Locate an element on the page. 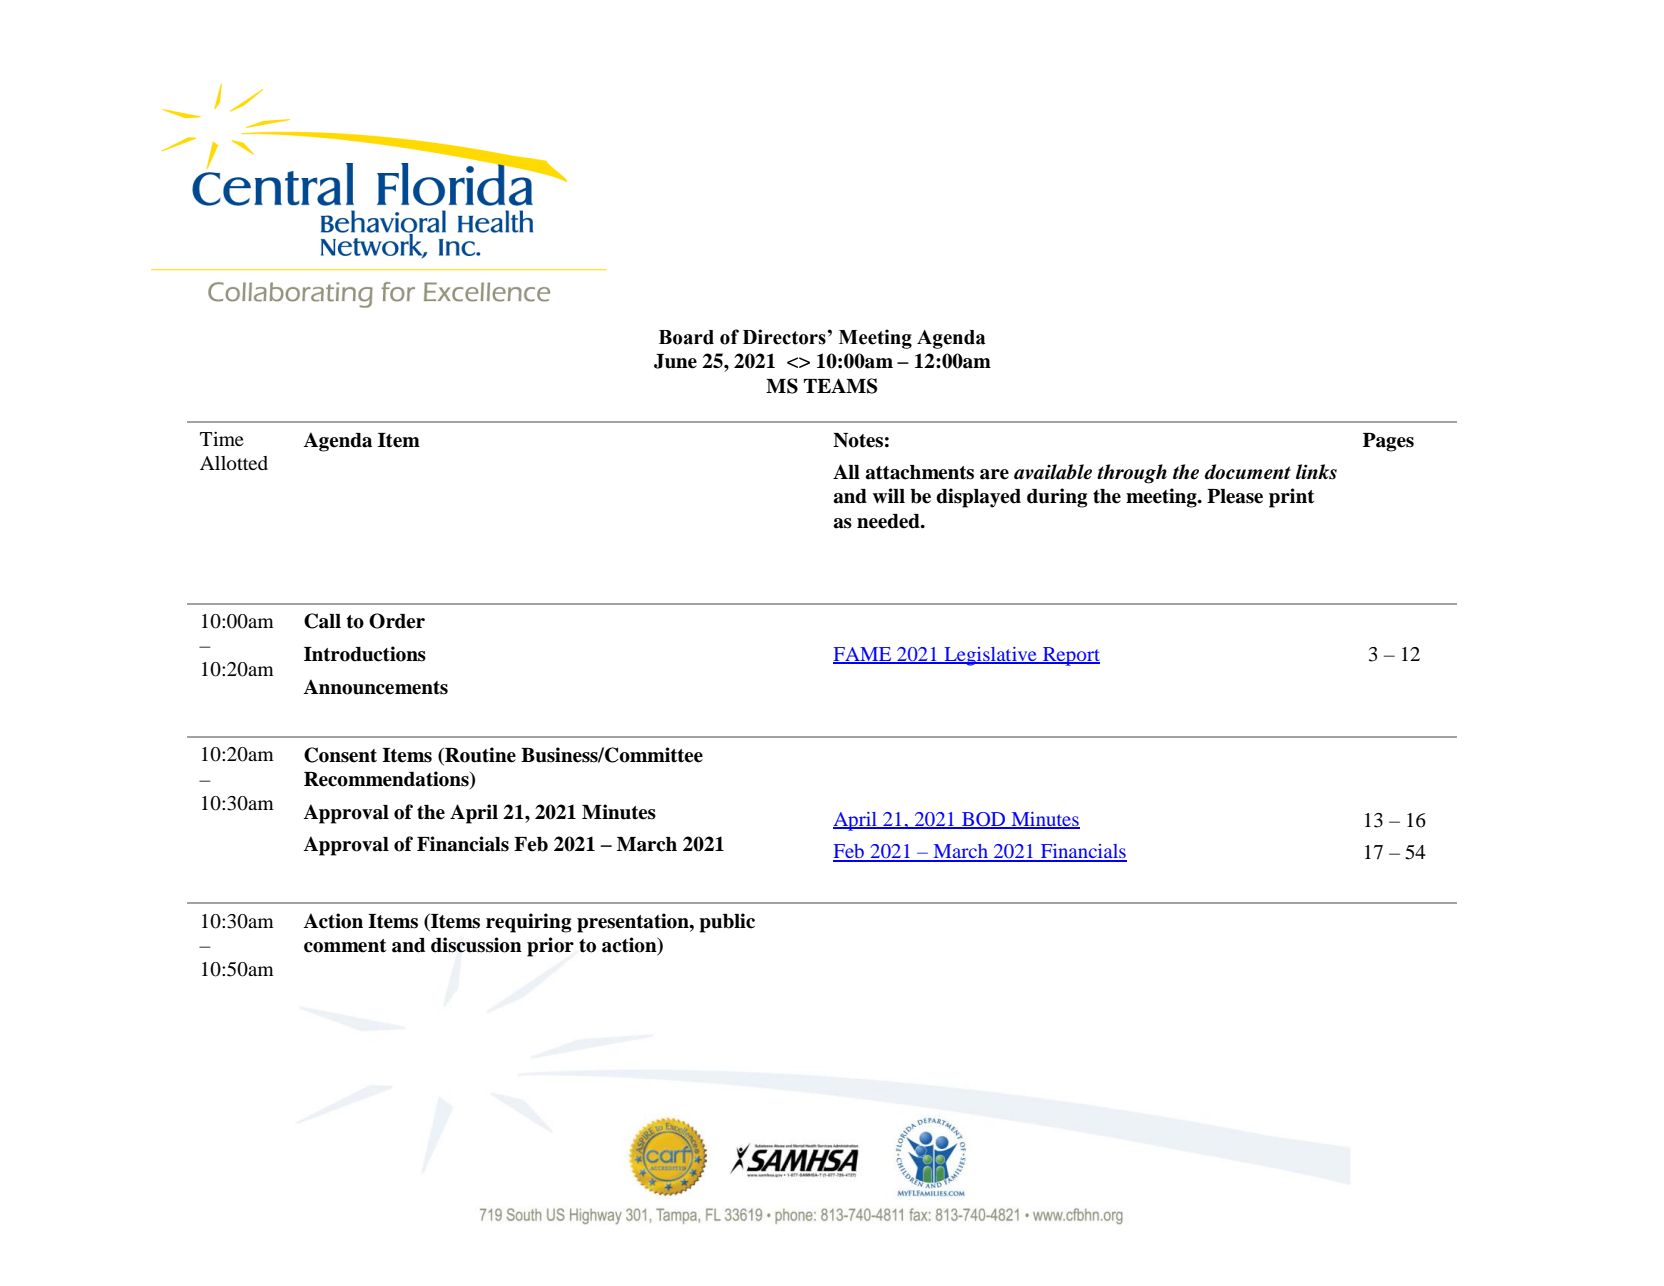 The width and height of the page is (1664, 1286). Report is located at coordinates (1070, 656).
